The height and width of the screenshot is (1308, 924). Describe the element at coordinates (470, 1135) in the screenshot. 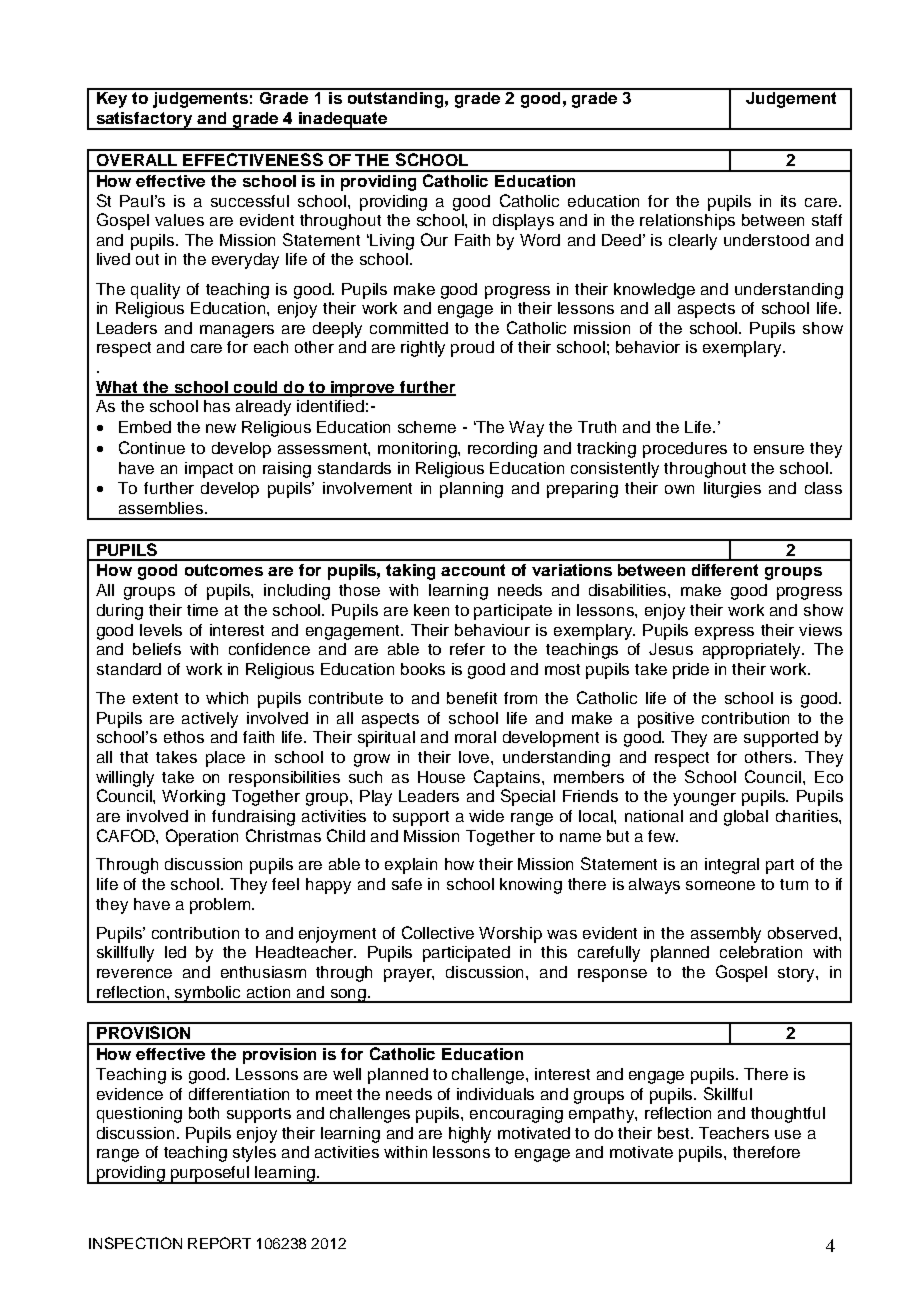

I see `highly` at that location.
